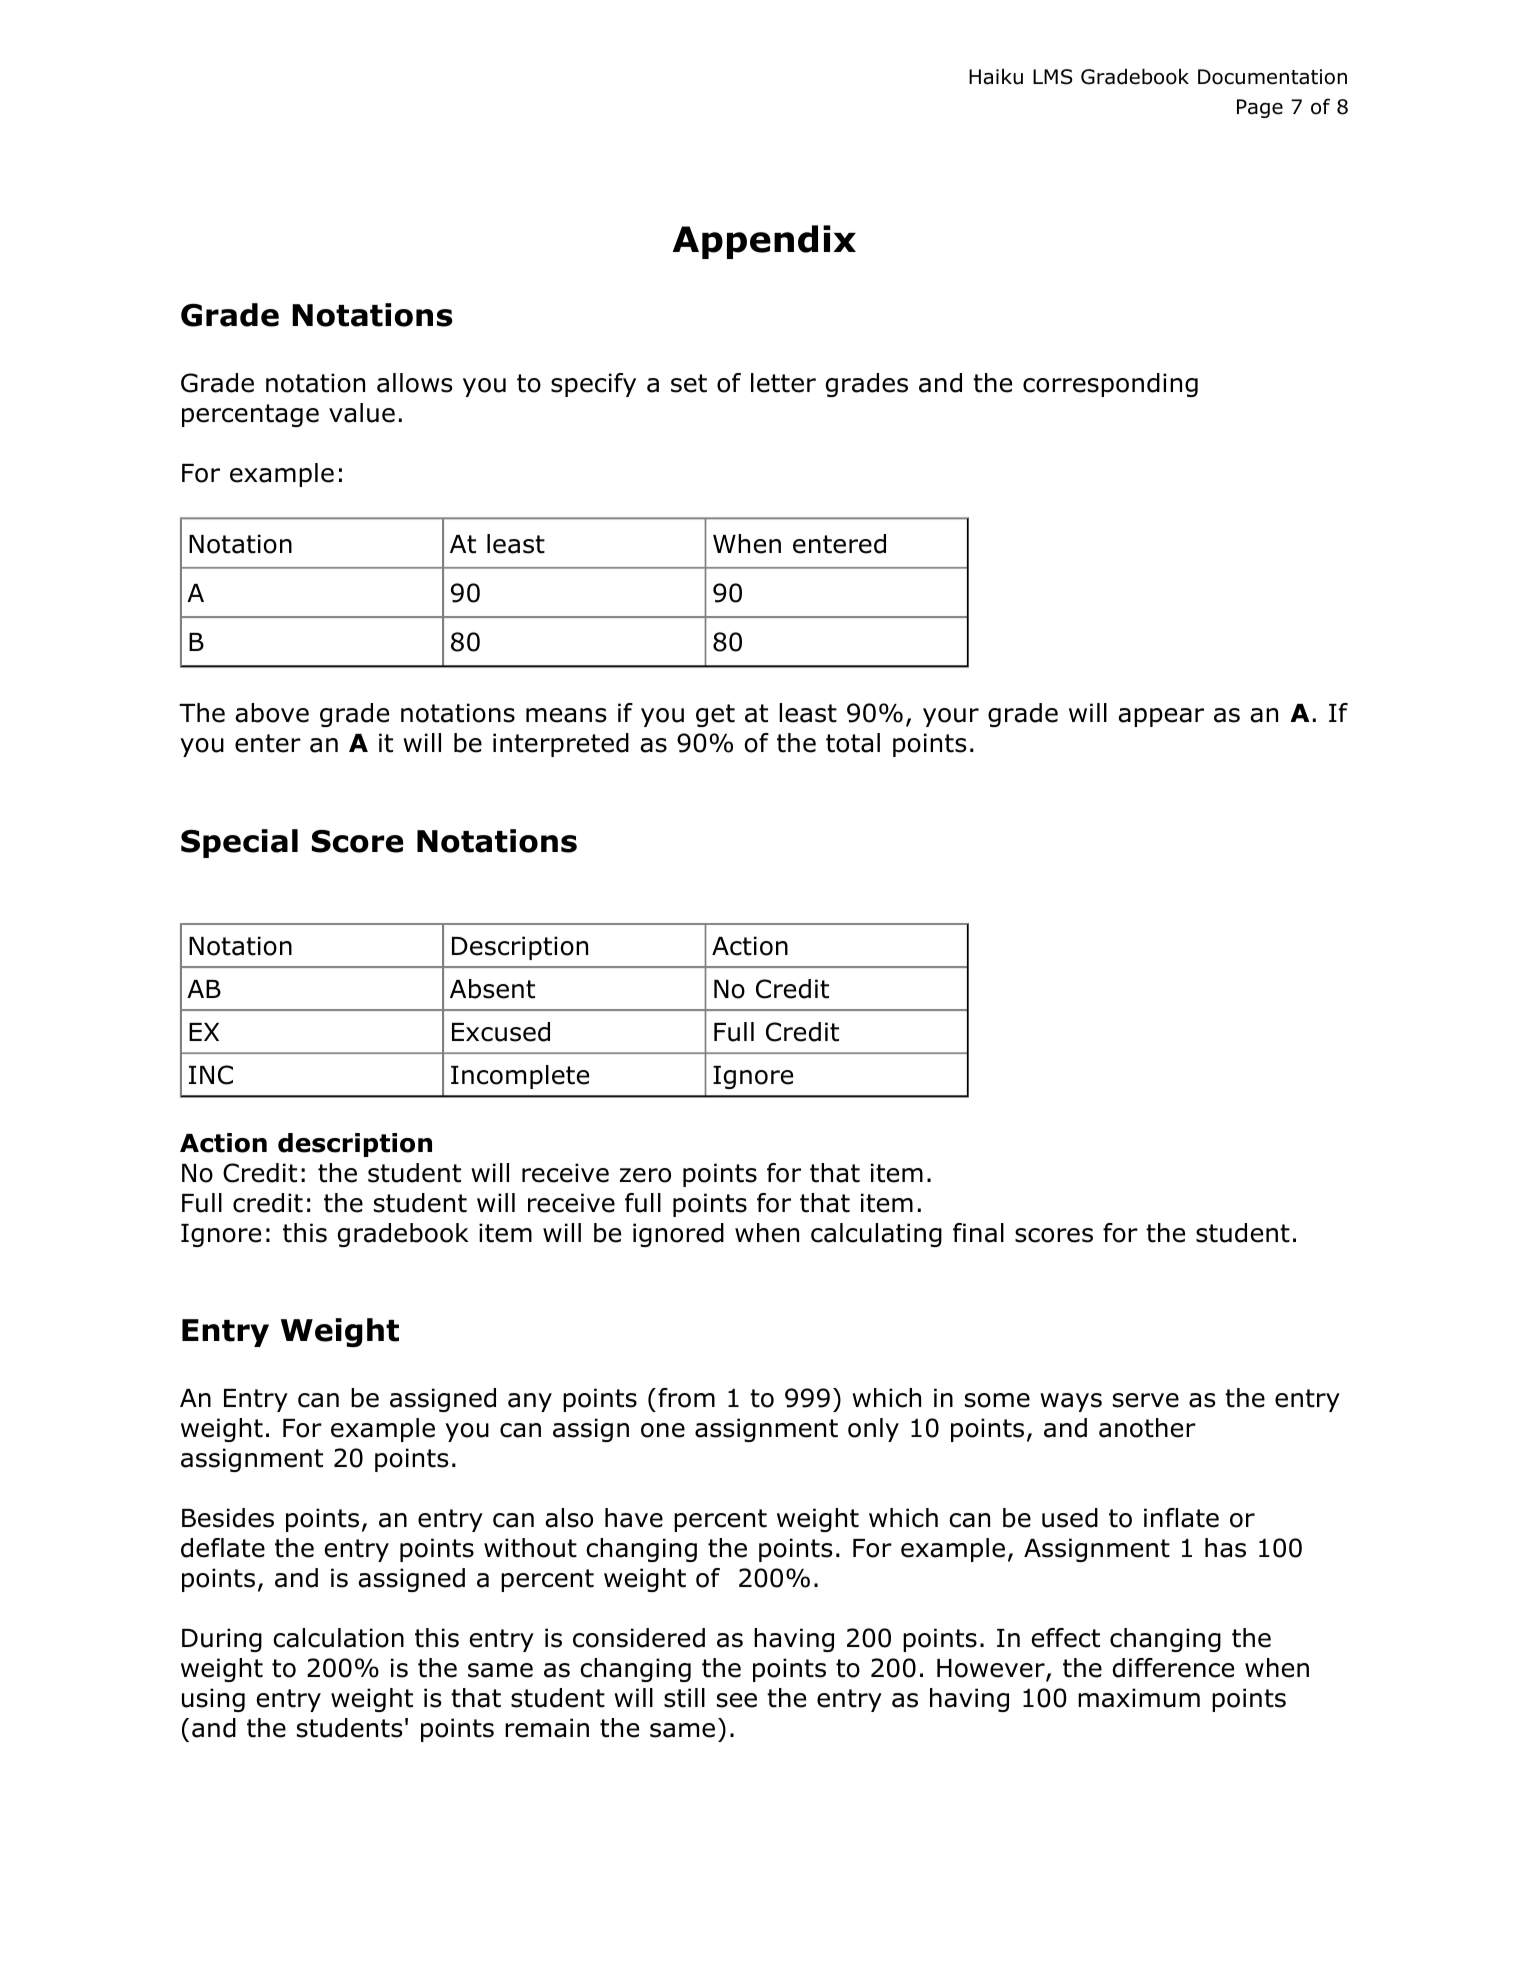  What do you see at coordinates (1161, 717) in the image?
I see `appear` at bounding box center [1161, 717].
